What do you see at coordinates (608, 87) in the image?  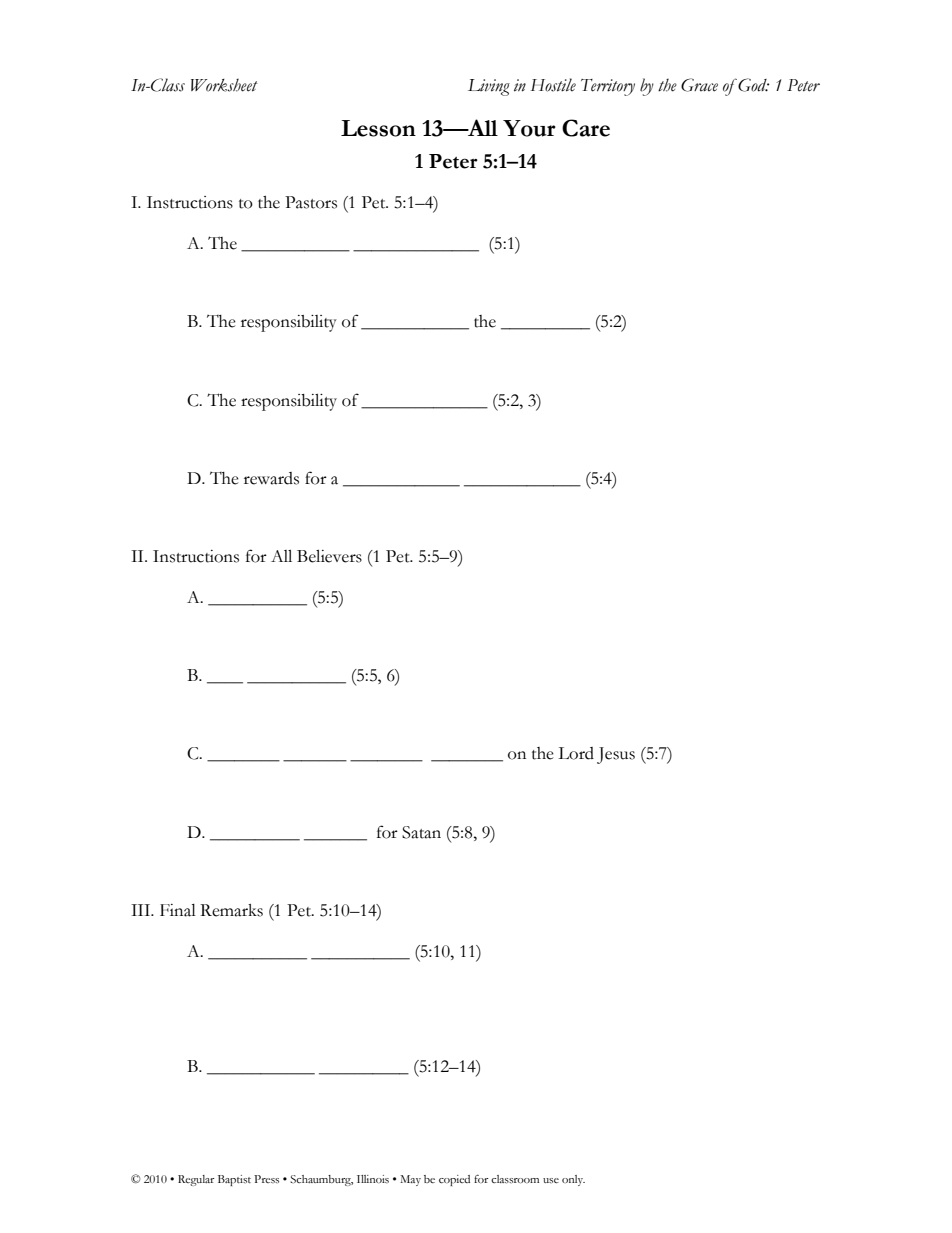 I see `Territory` at bounding box center [608, 87].
